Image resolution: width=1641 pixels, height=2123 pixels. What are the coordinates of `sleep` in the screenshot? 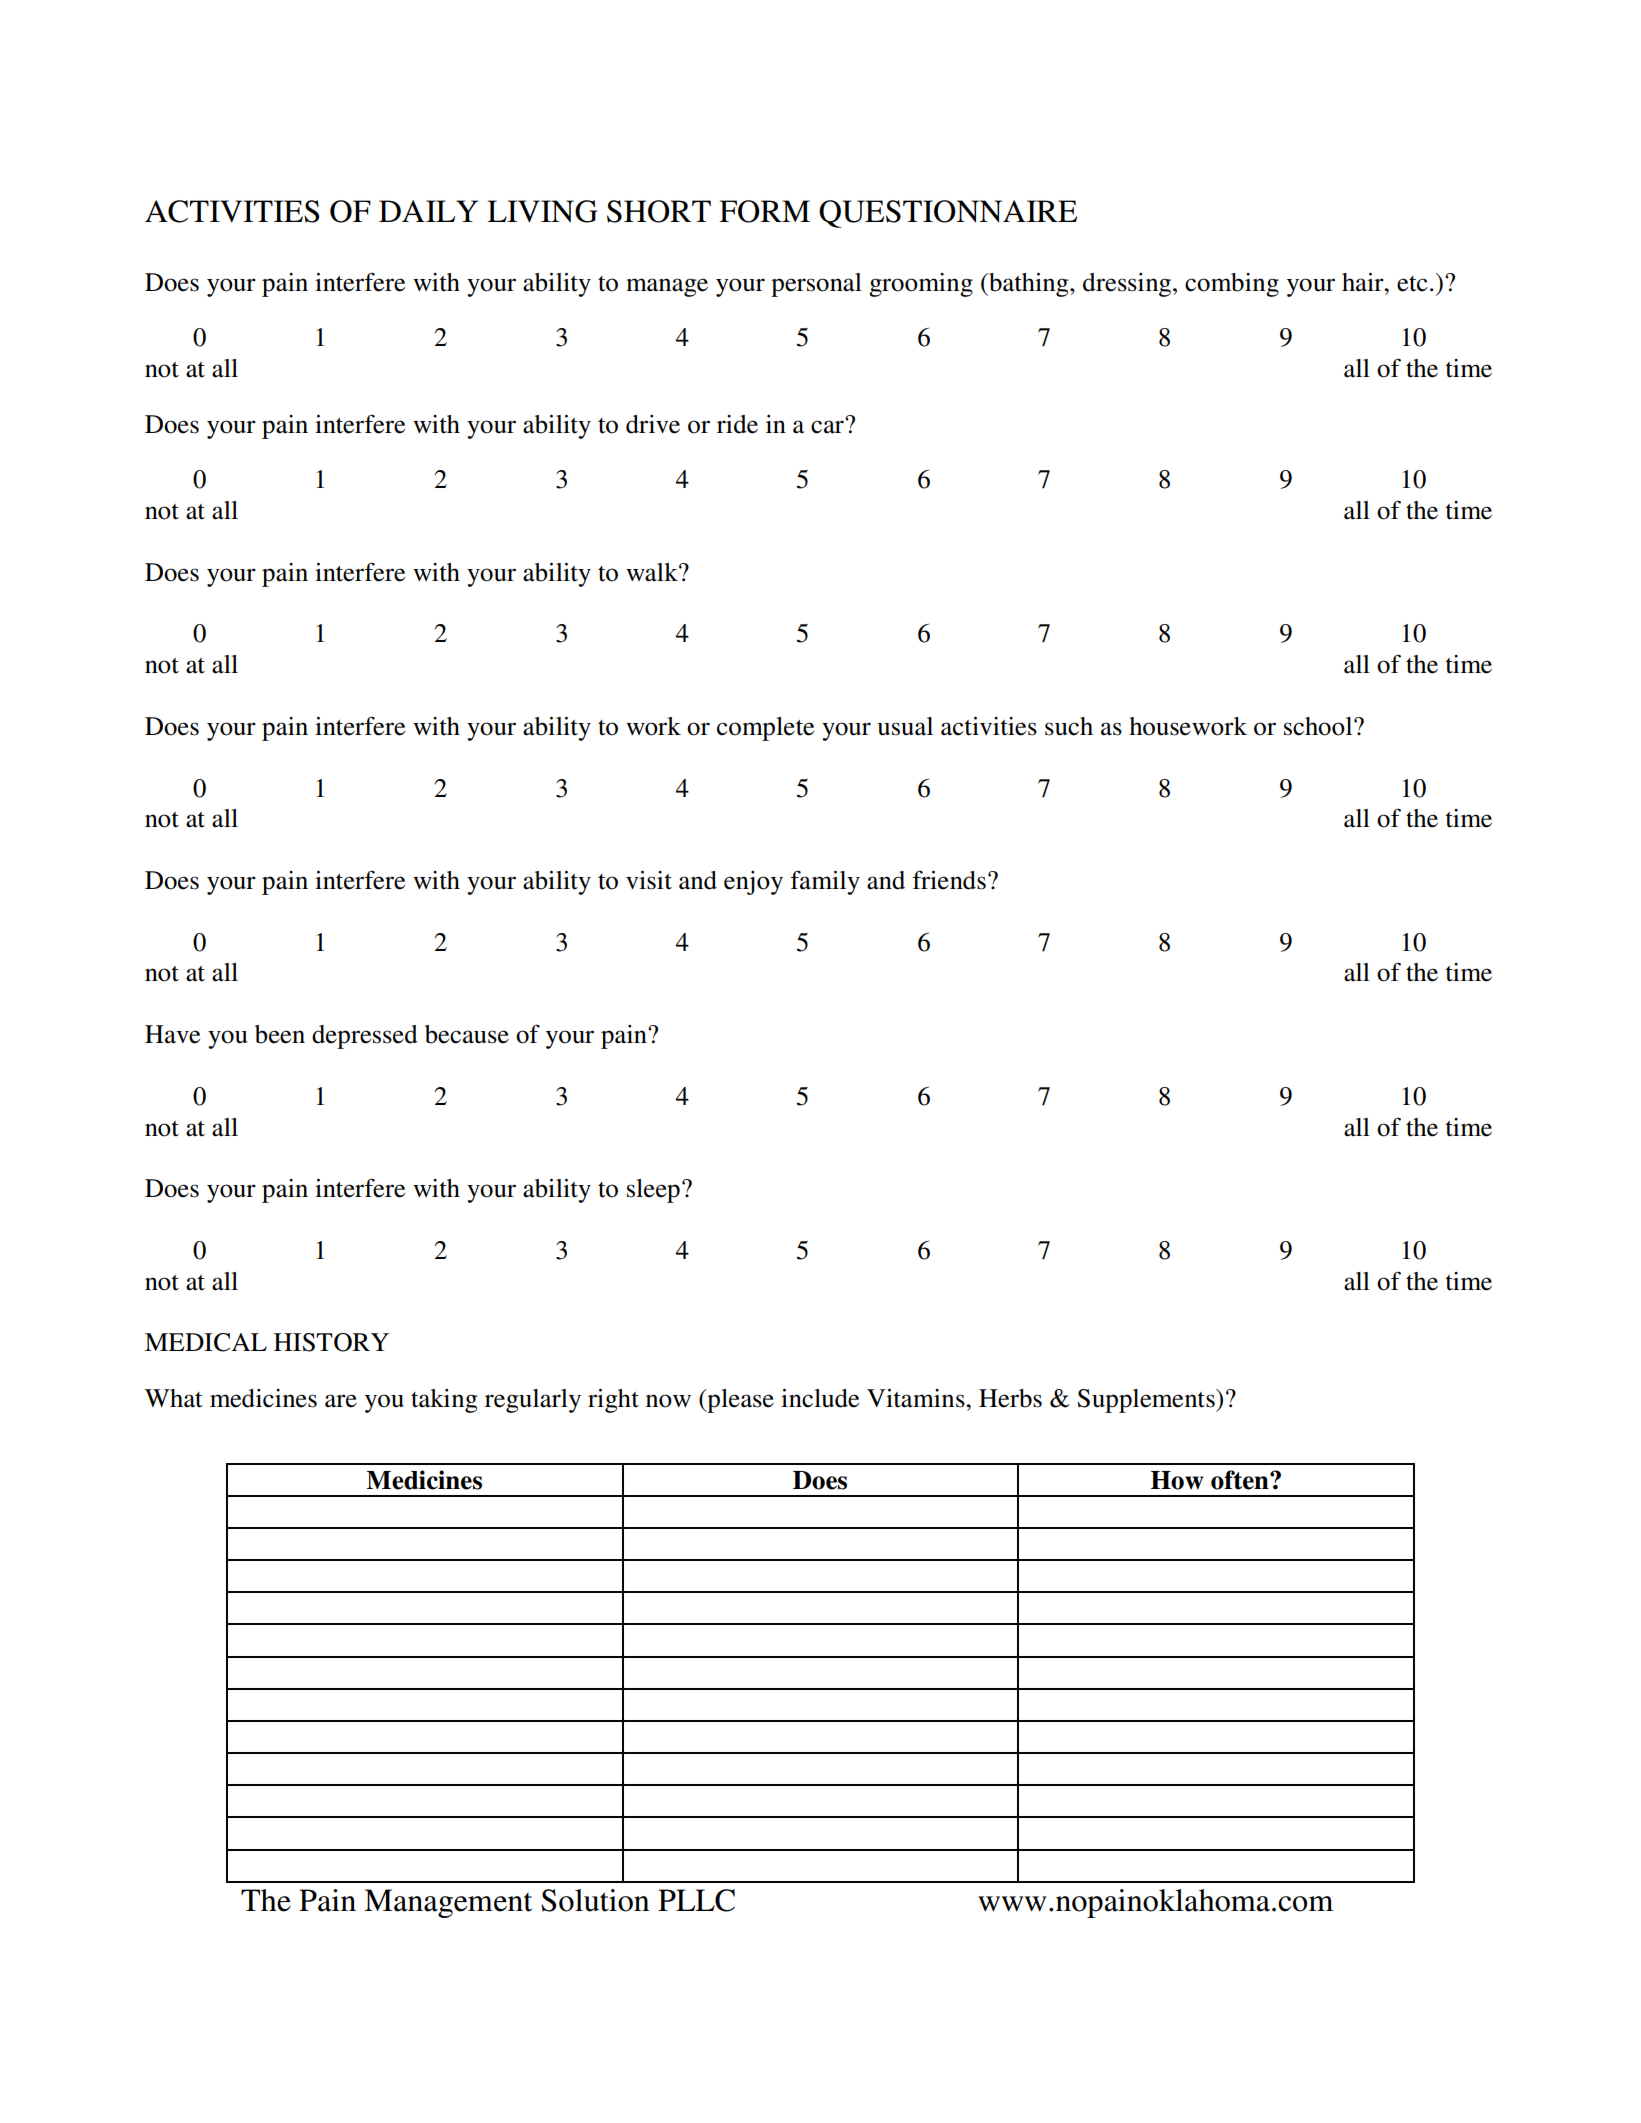 It's located at (653, 1191).
